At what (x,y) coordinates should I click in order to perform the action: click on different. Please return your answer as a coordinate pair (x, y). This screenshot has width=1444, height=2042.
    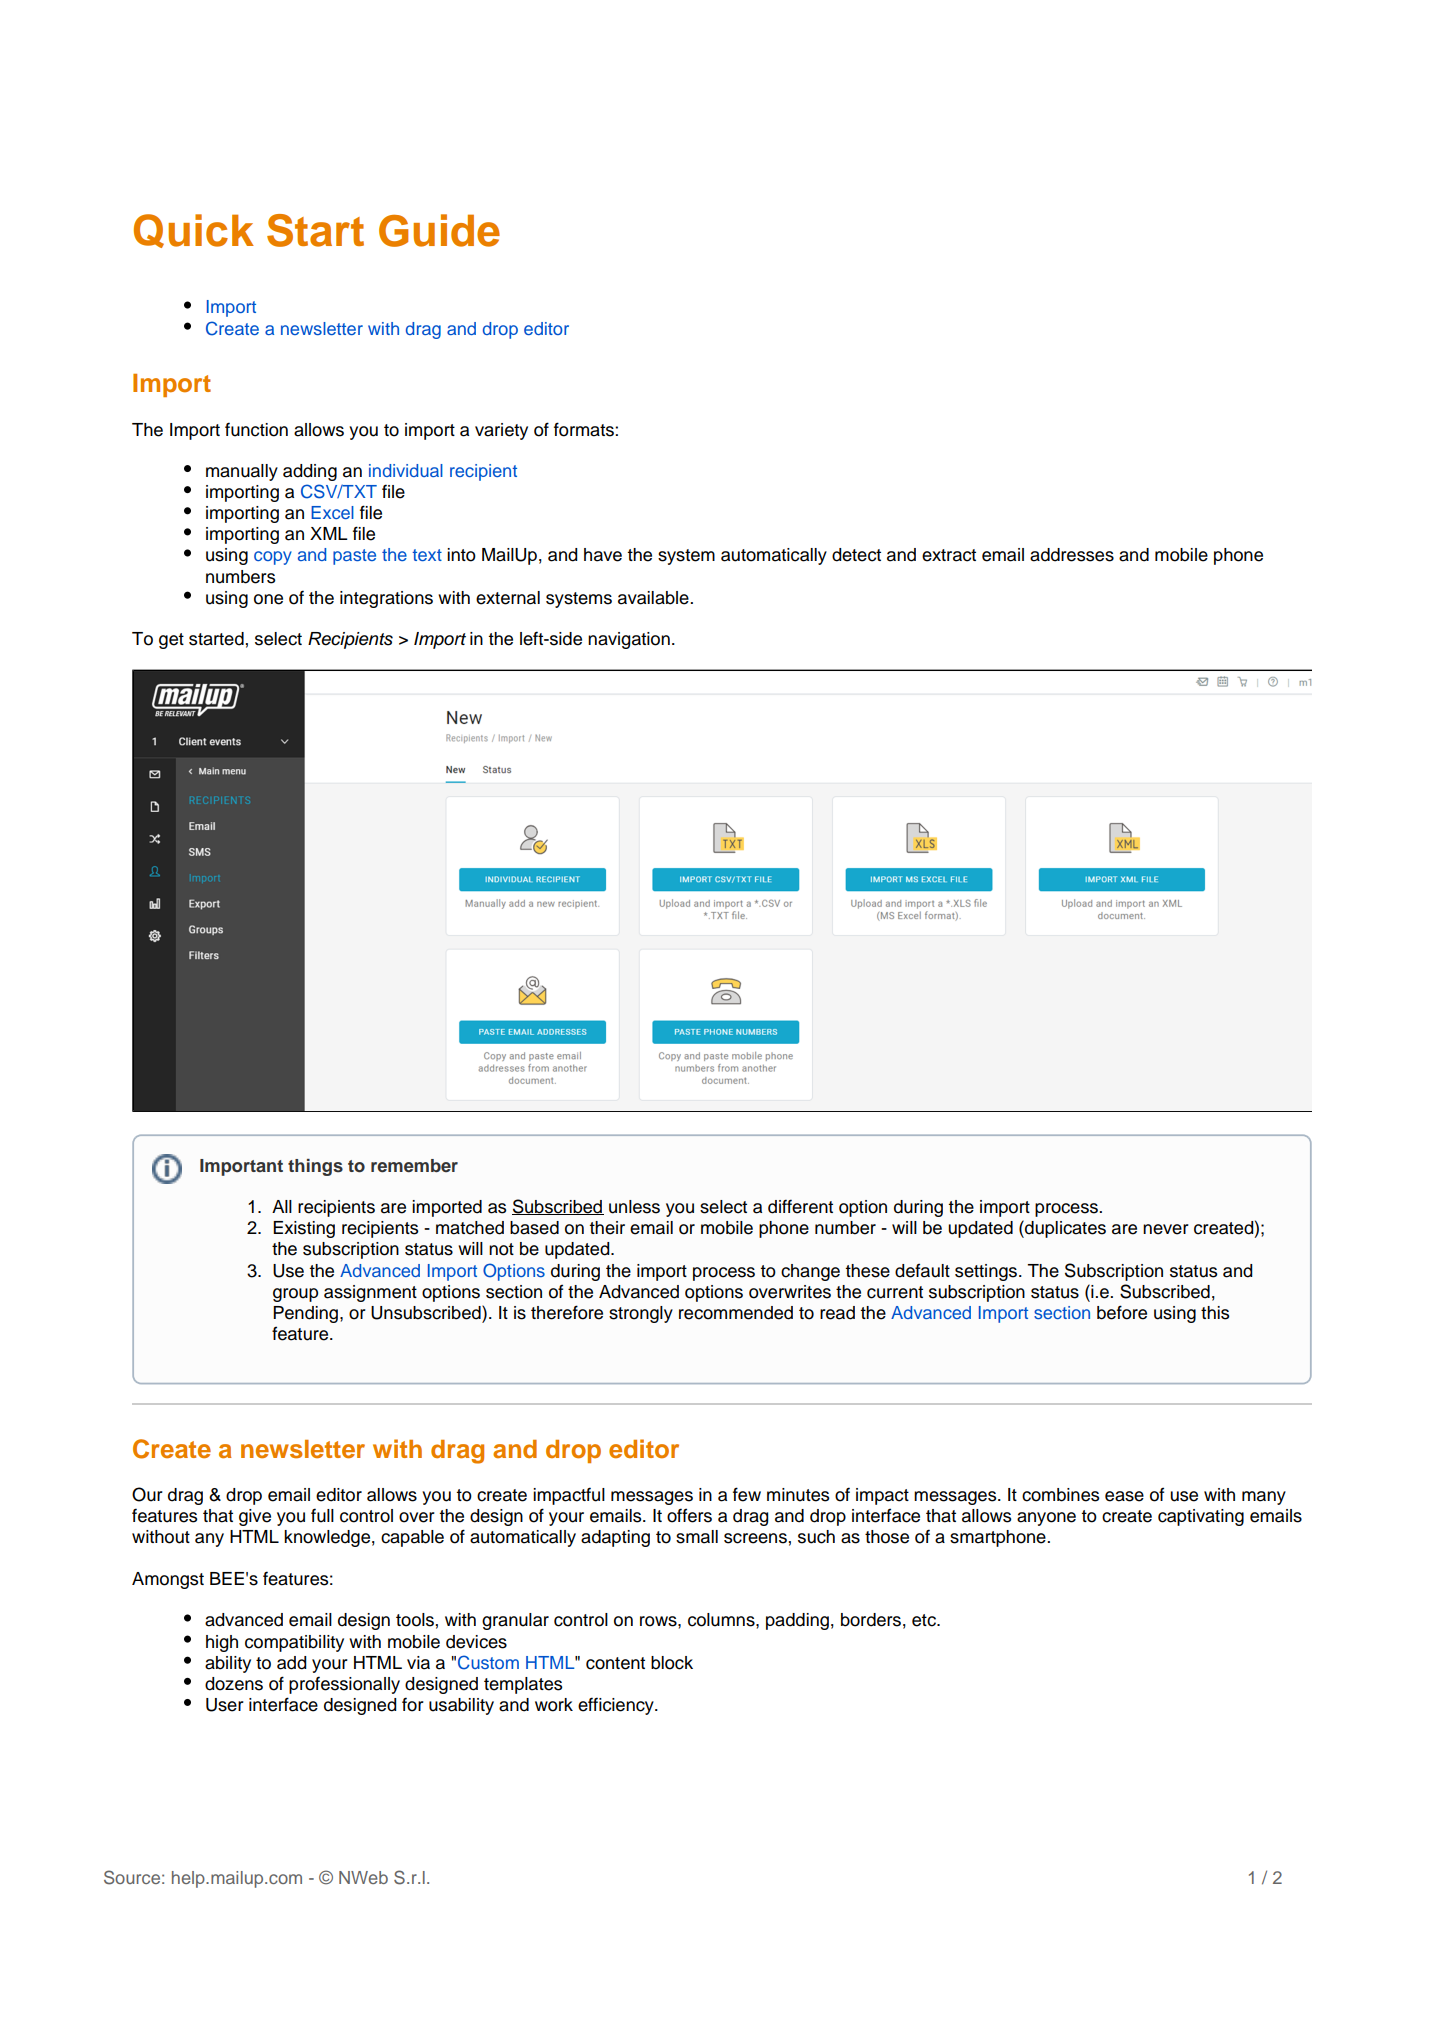
    Looking at the image, I should click on (800, 1206).
